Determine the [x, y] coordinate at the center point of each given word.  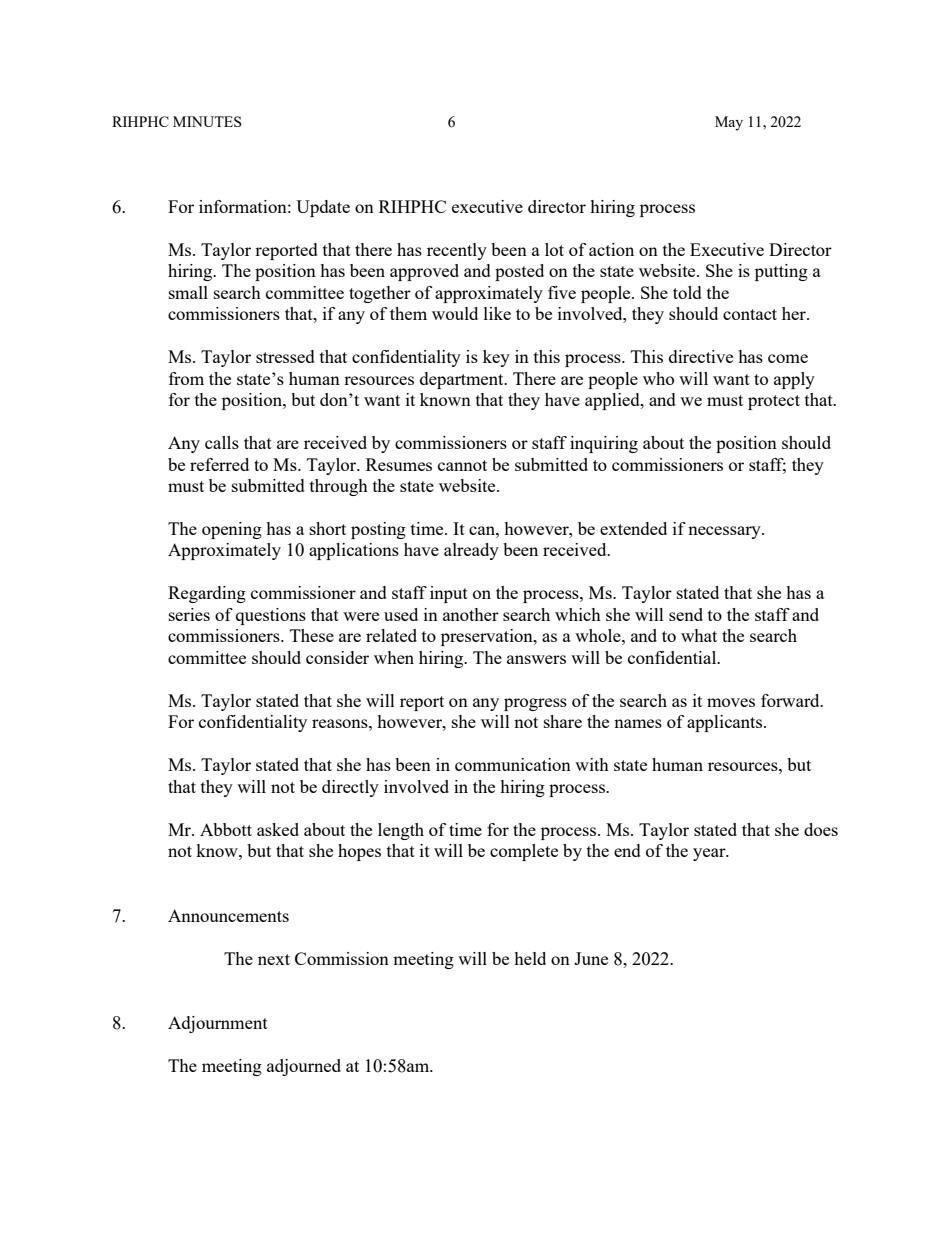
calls [222, 442]
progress [535, 704]
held [530, 958]
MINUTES [207, 121]
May [729, 123]
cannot [462, 465]
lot [554, 249]
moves [731, 702]
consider [337, 657]
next [274, 959]
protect [774, 402]
